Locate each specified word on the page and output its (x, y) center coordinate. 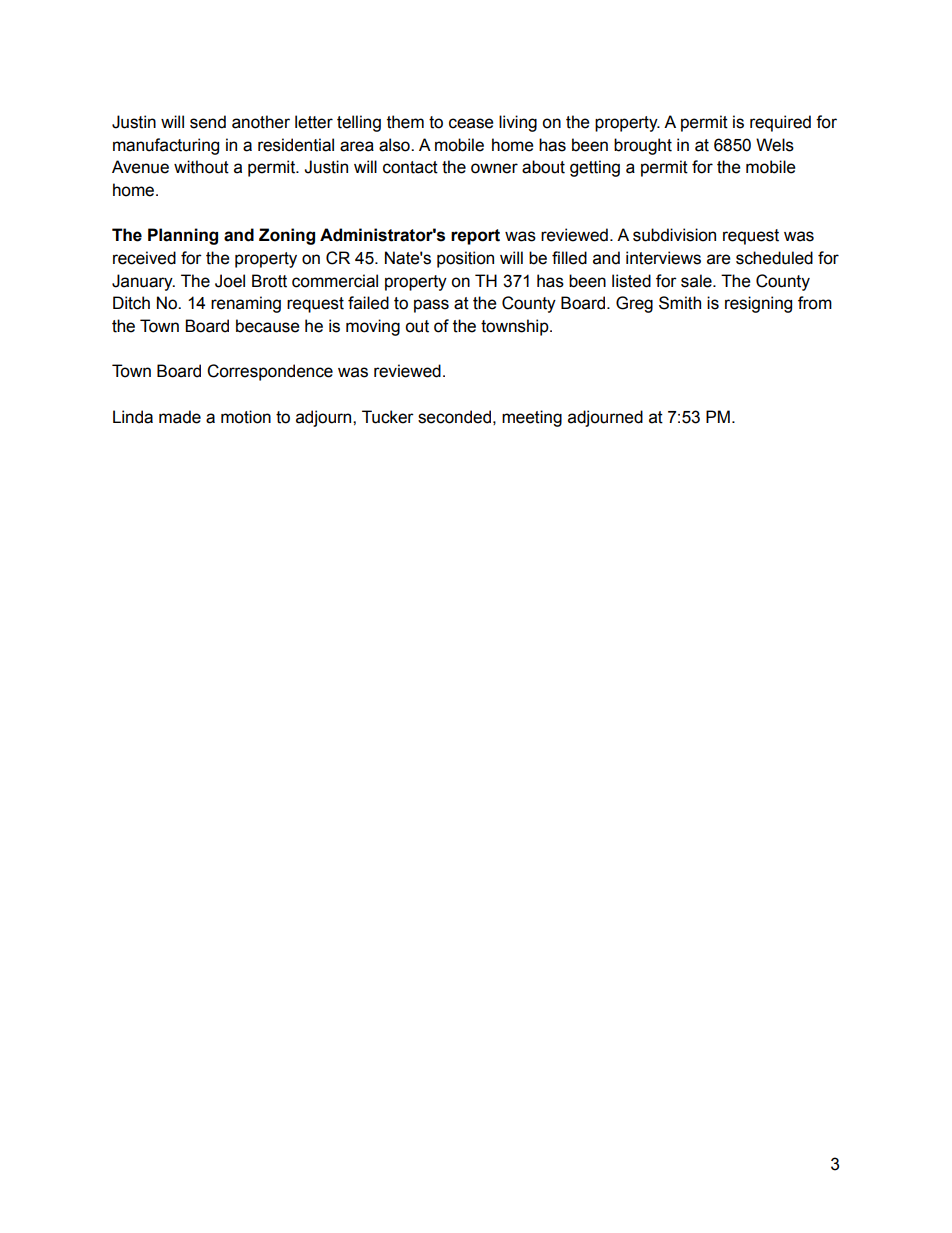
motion (246, 417)
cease (471, 123)
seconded (454, 417)
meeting (532, 418)
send (208, 122)
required (780, 123)
